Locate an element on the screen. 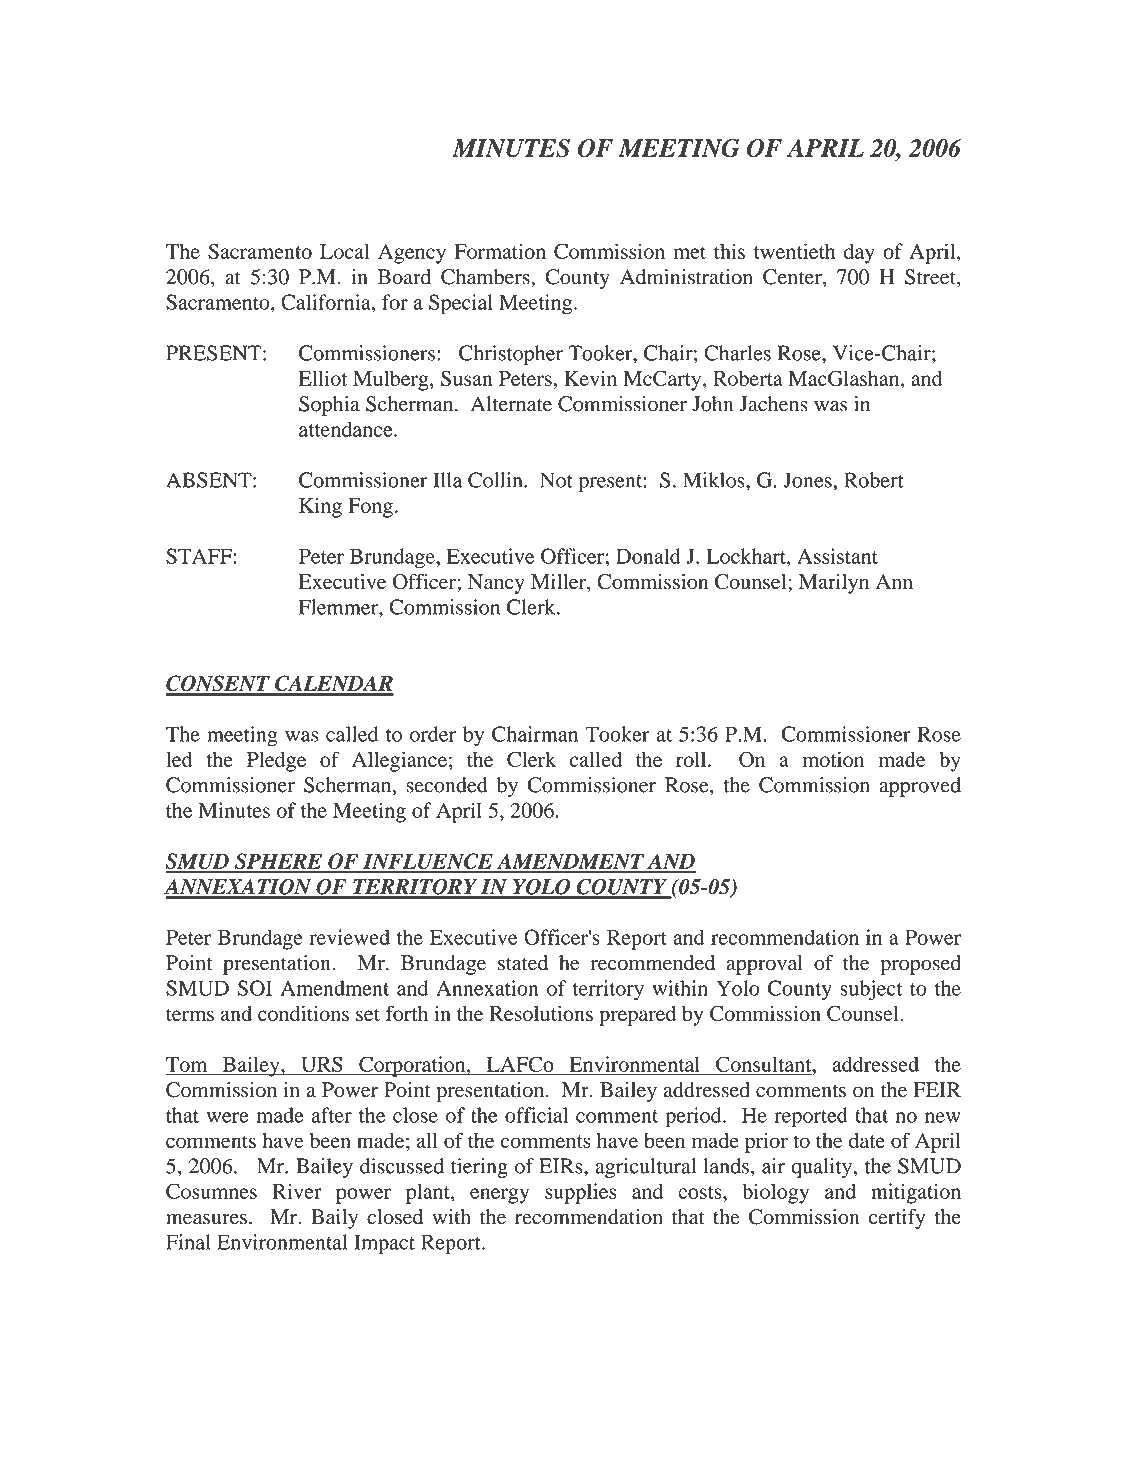 The width and height of the screenshot is (1127, 1458). California is located at coordinates (327, 302).
